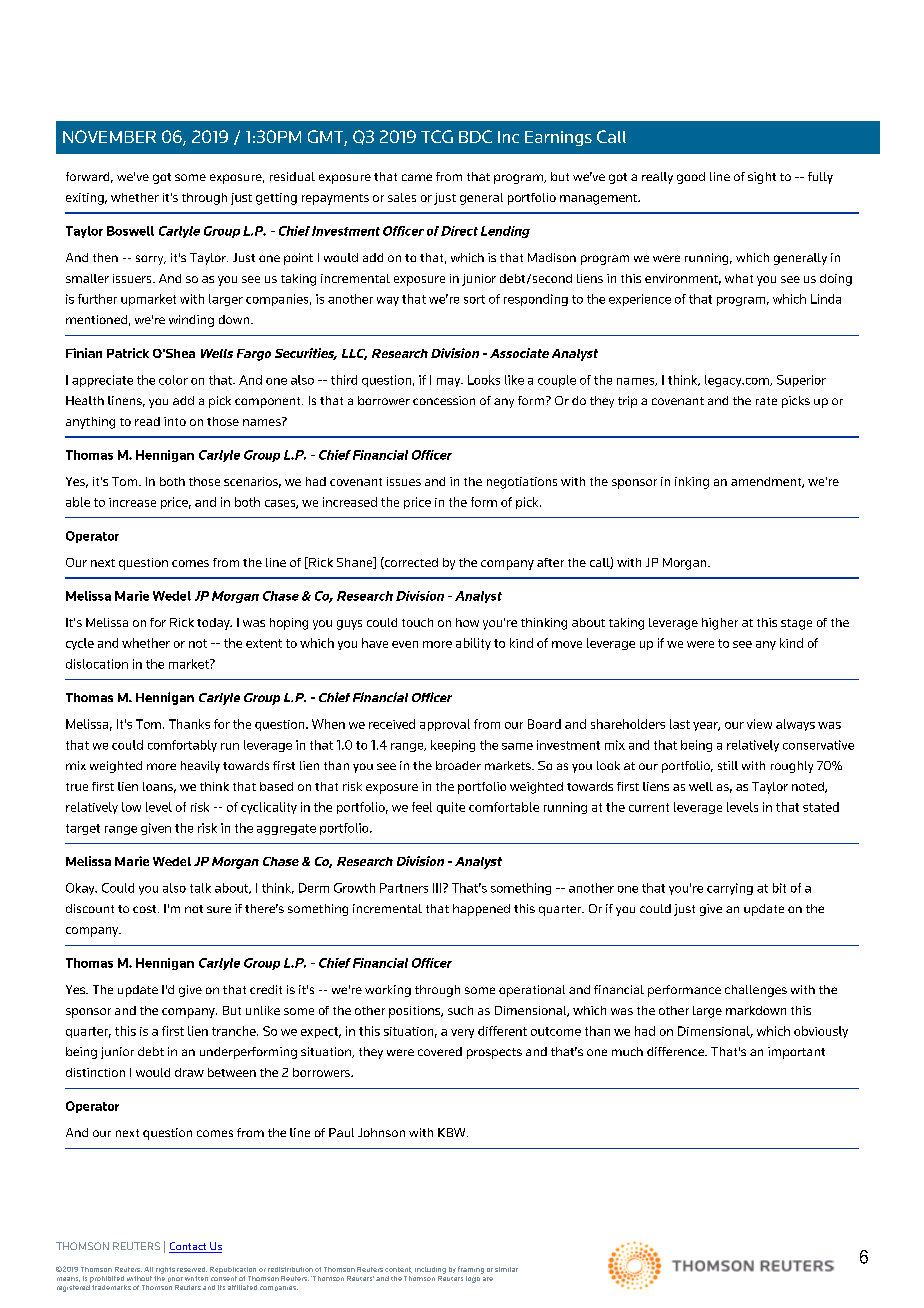  What do you see at coordinates (146, 909) in the image?
I see `cost` at bounding box center [146, 909].
